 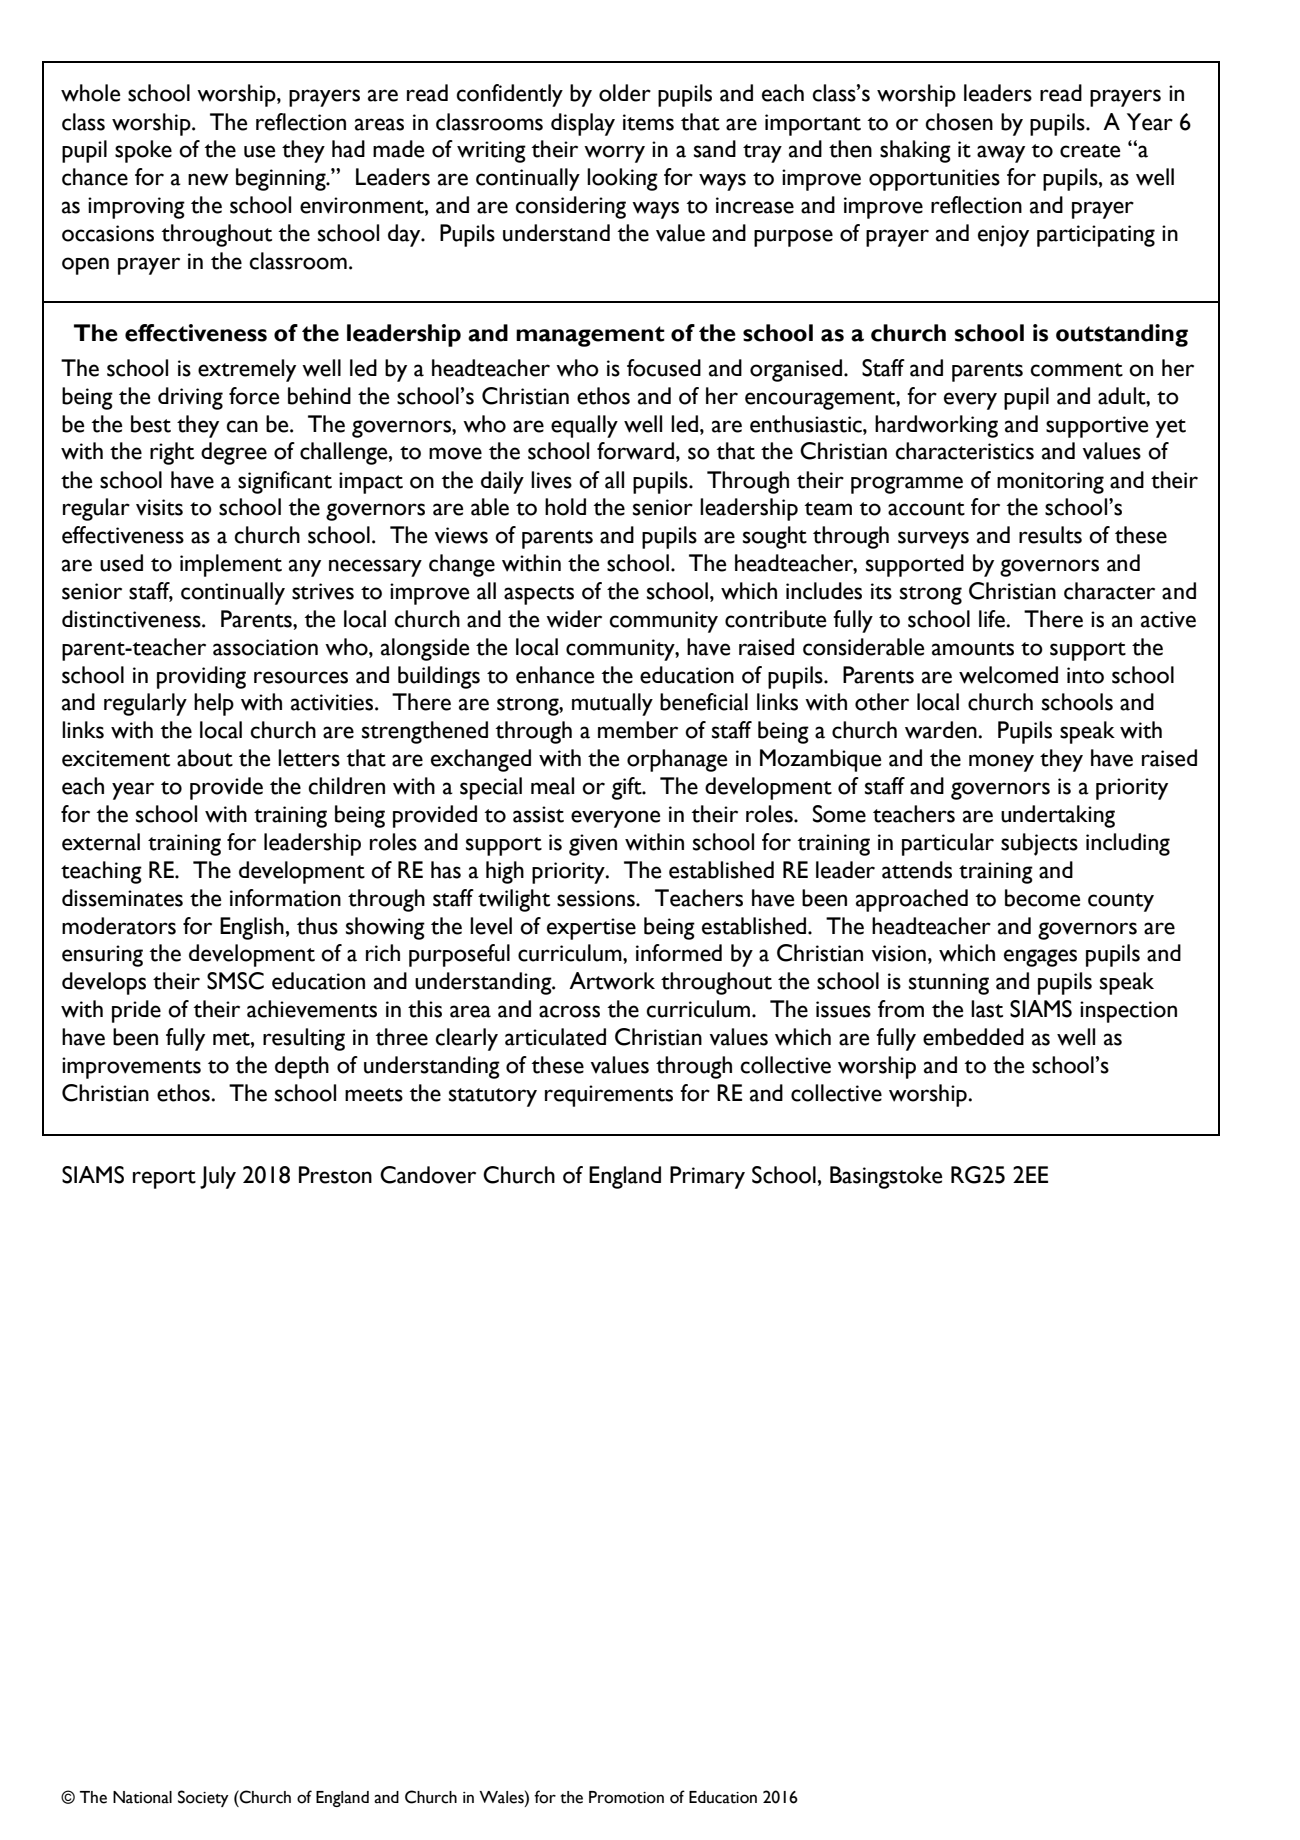 I want to click on mutually, so click(x=612, y=704).
